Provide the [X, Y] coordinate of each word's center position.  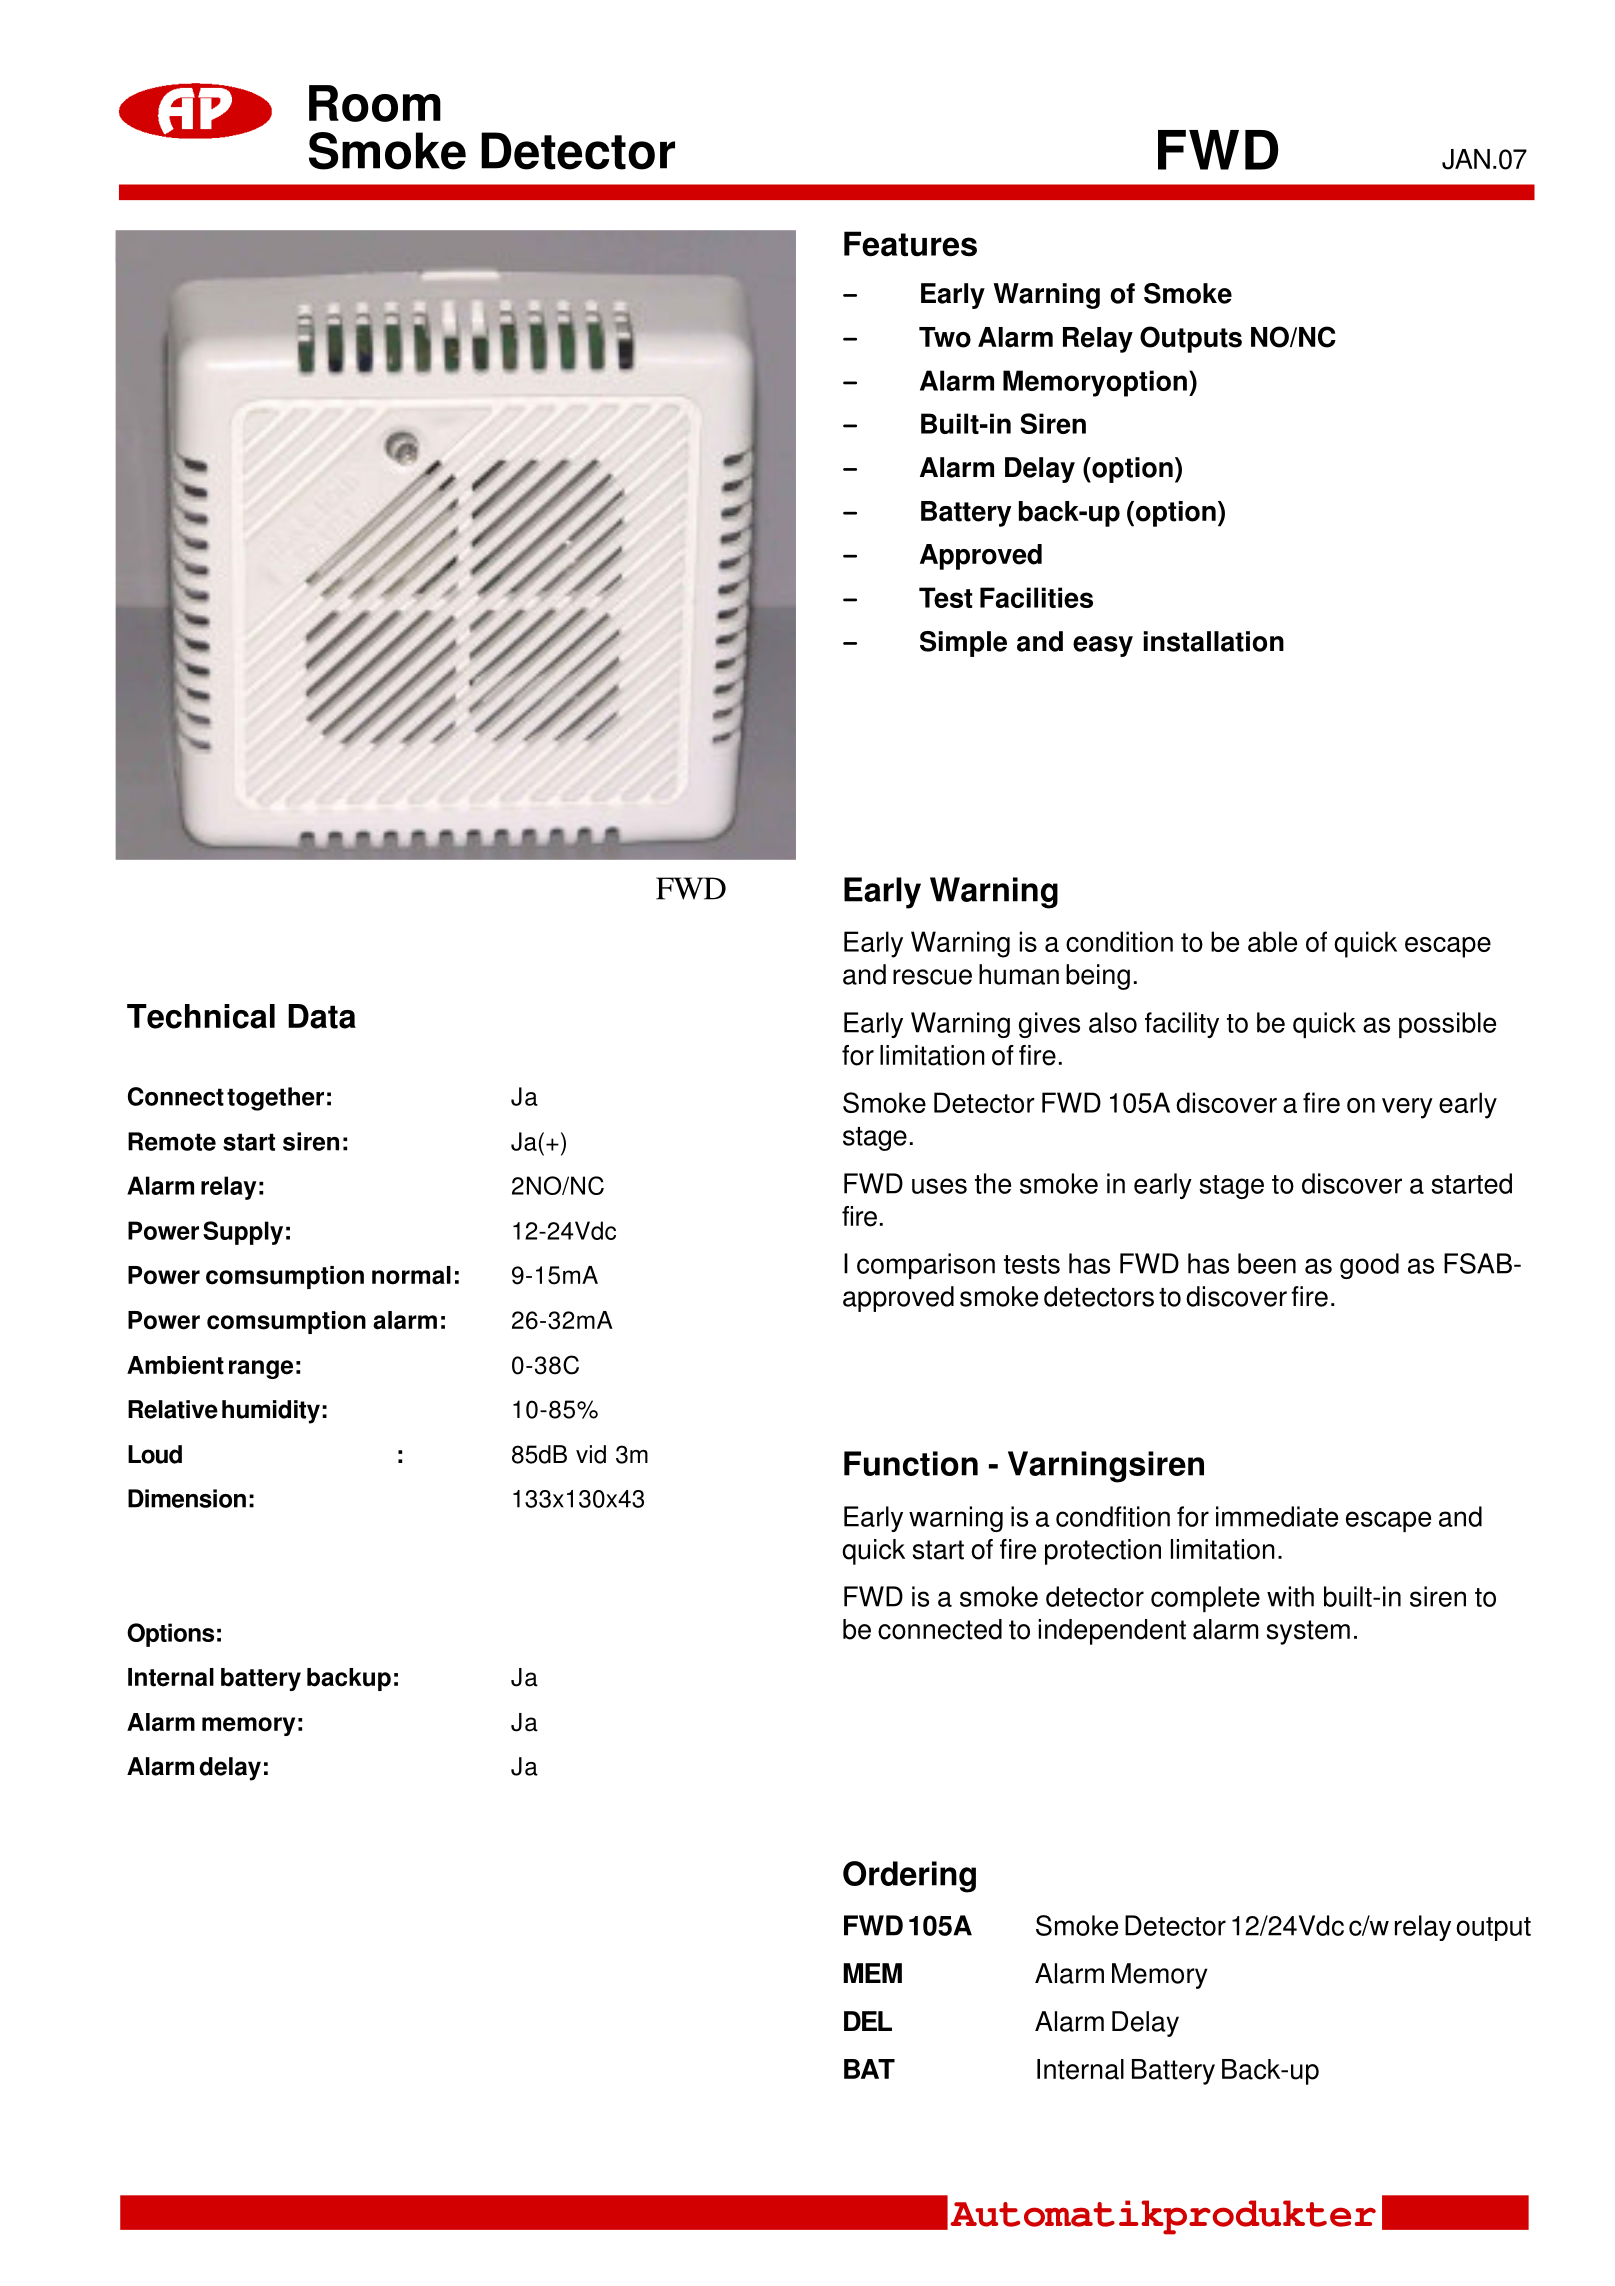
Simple [963, 644]
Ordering [909, 1877]
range [261, 1369]
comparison [926, 1266]
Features [910, 244]
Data [322, 1016]
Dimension [187, 1498]
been [1267, 1263]
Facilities [1036, 597]
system [1308, 1632]
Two [945, 337]
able [1272, 941]
